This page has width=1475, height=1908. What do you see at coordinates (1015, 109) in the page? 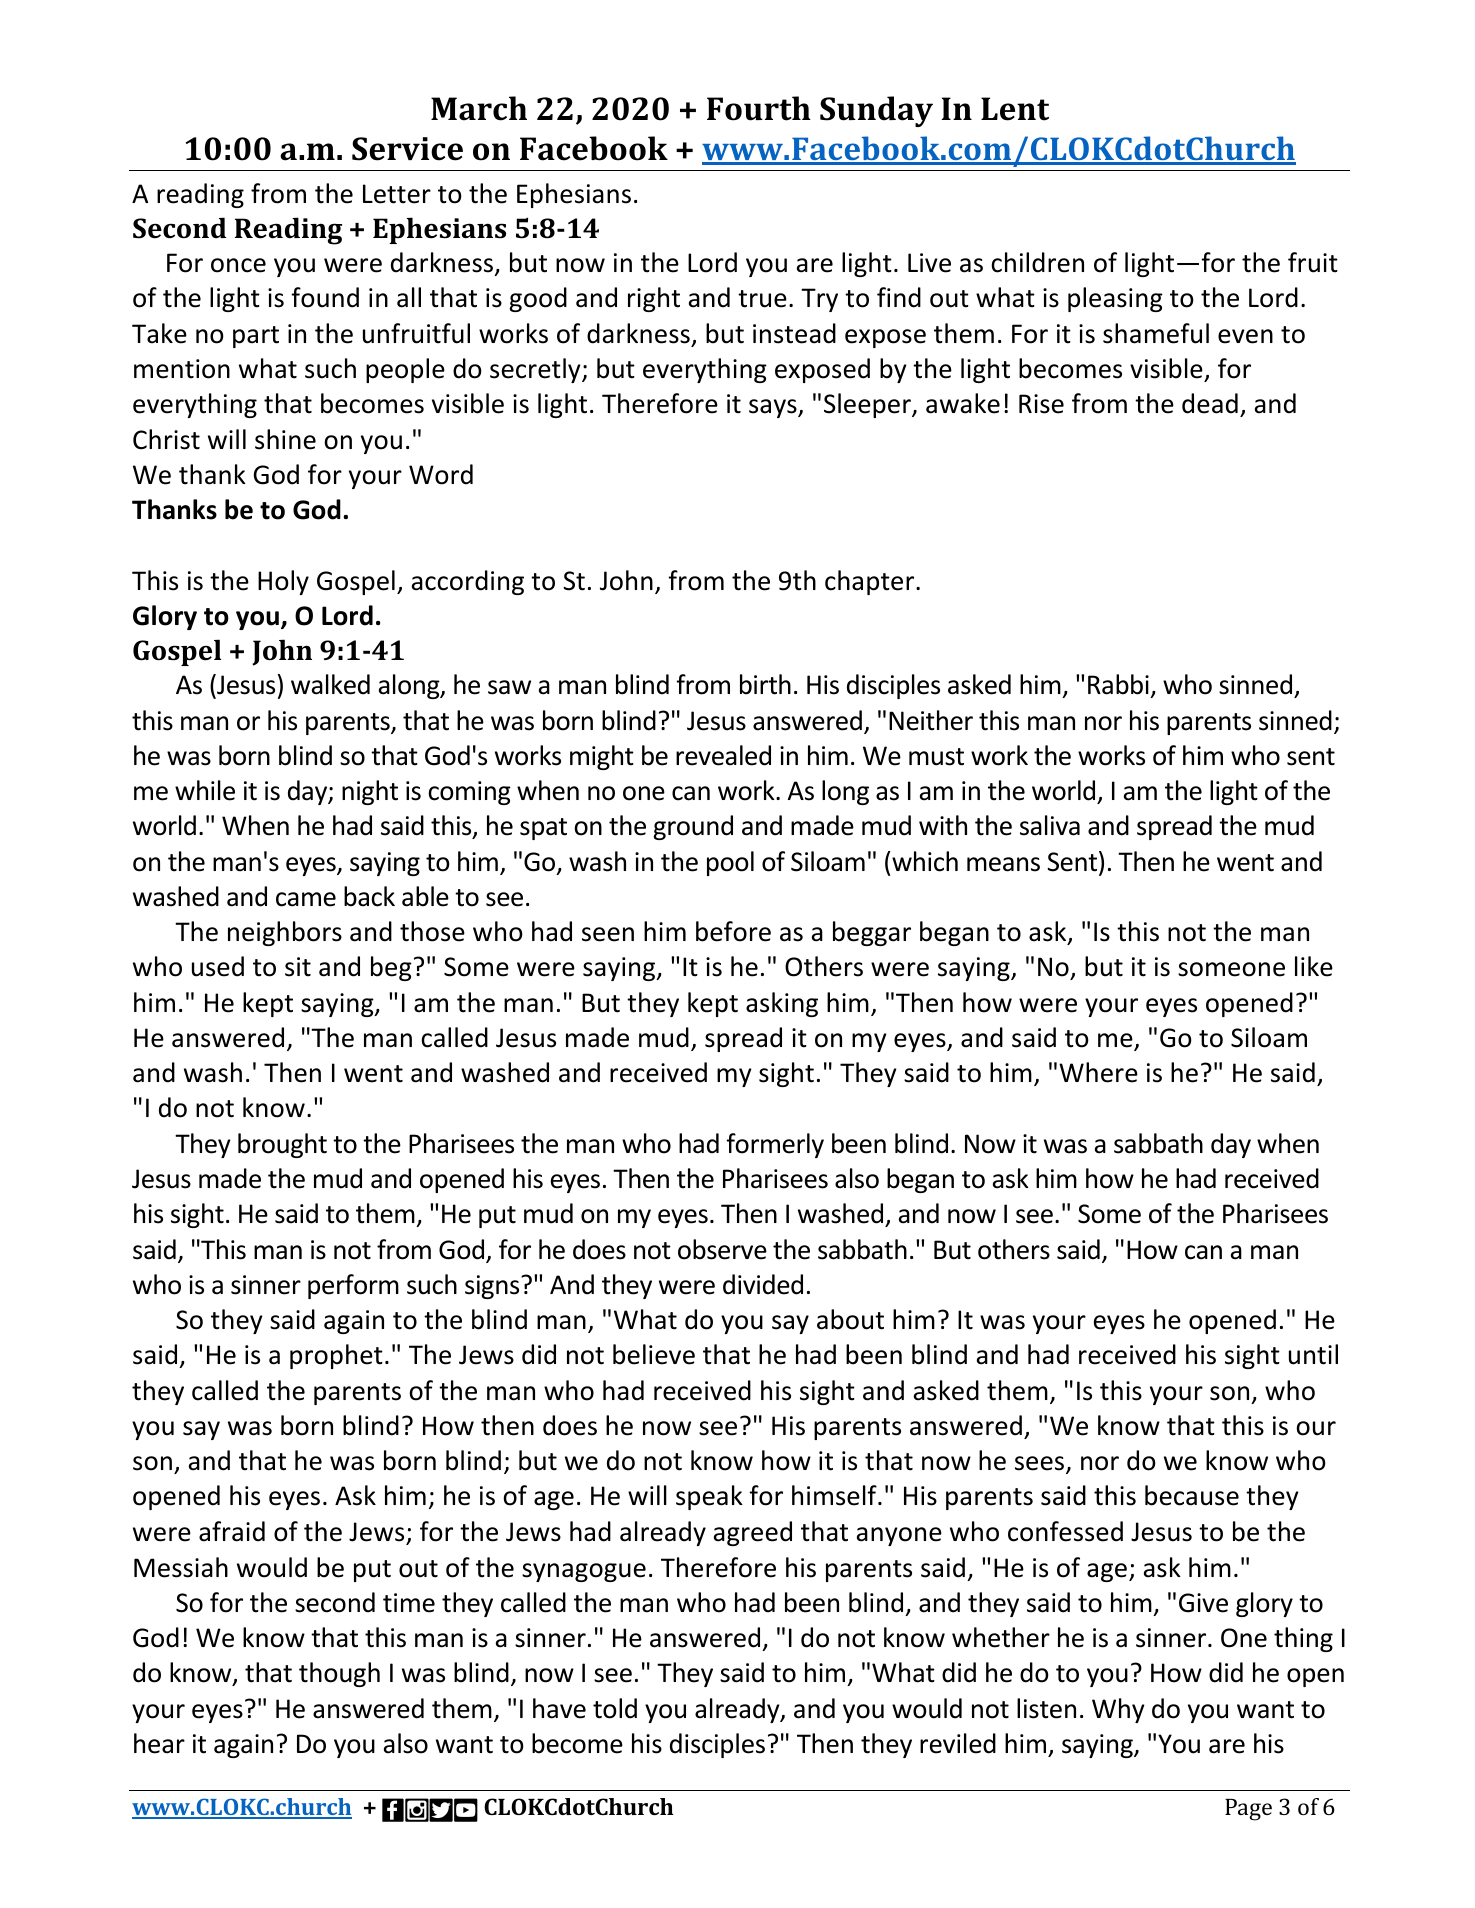
I see `Lent` at bounding box center [1015, 109].
